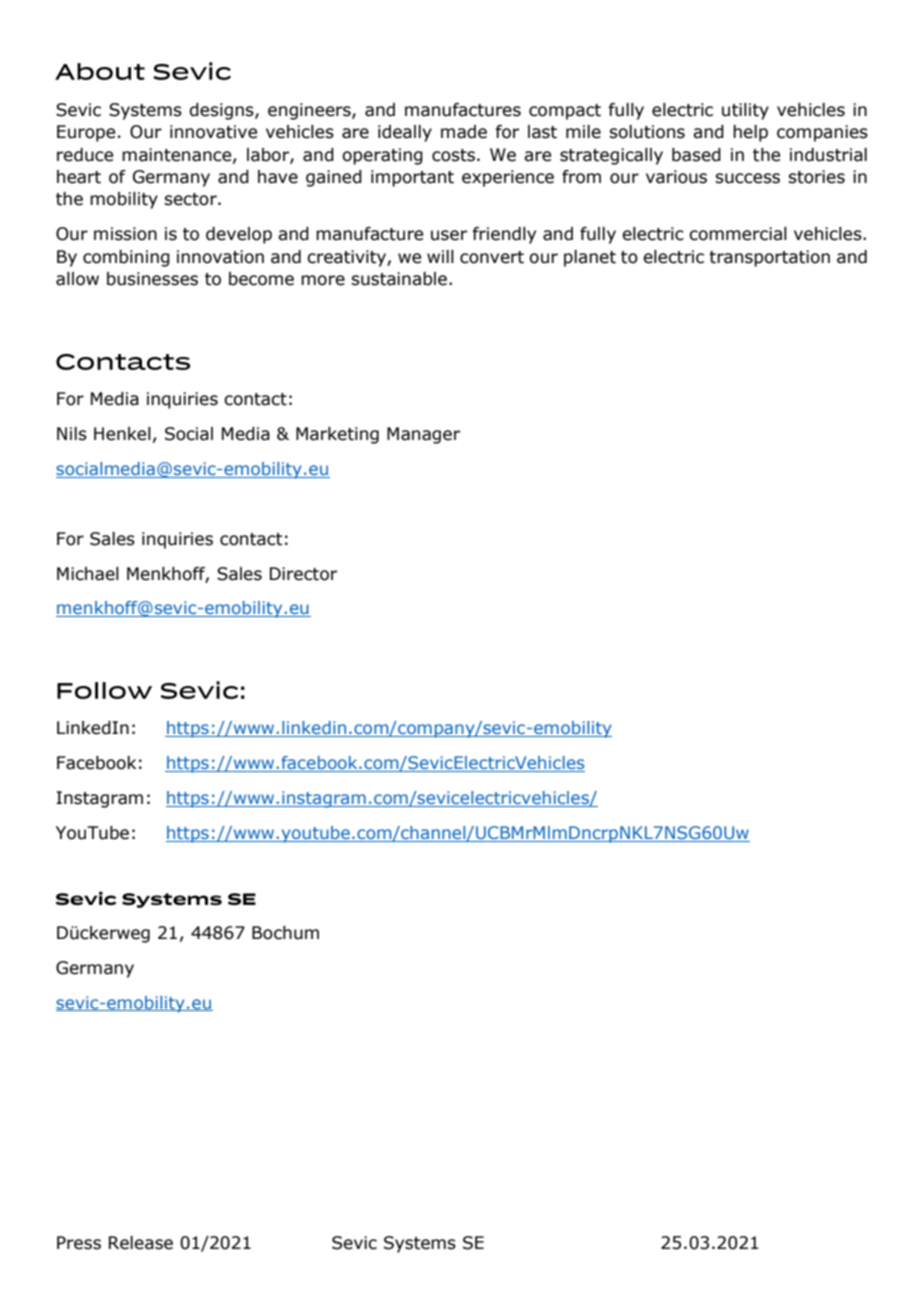 The height and width of the document is (1308, 924). What do you see at coordinates (88, 574) in the document?
I see `Michael` at bounding box center [88, 574].
